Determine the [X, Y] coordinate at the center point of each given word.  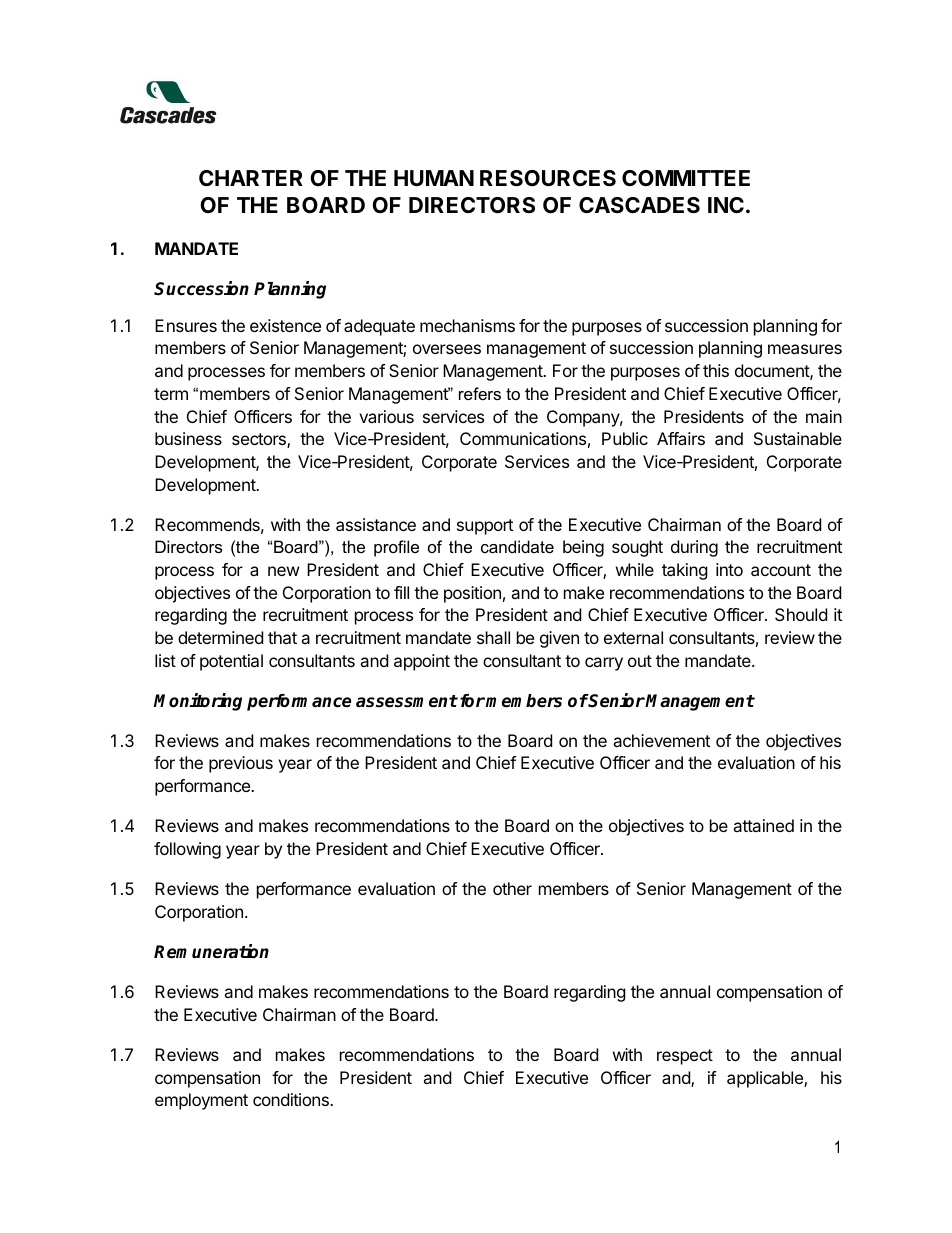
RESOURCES [548, 178]
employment [201, 1101]
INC [726, 205]
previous [241, 764]
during [694, 548]
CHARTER [251, 178]
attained [763, 825]
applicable [766, 1079]
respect [685, 1057]
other [512, 888]
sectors [260, 440]
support [485, 527]
